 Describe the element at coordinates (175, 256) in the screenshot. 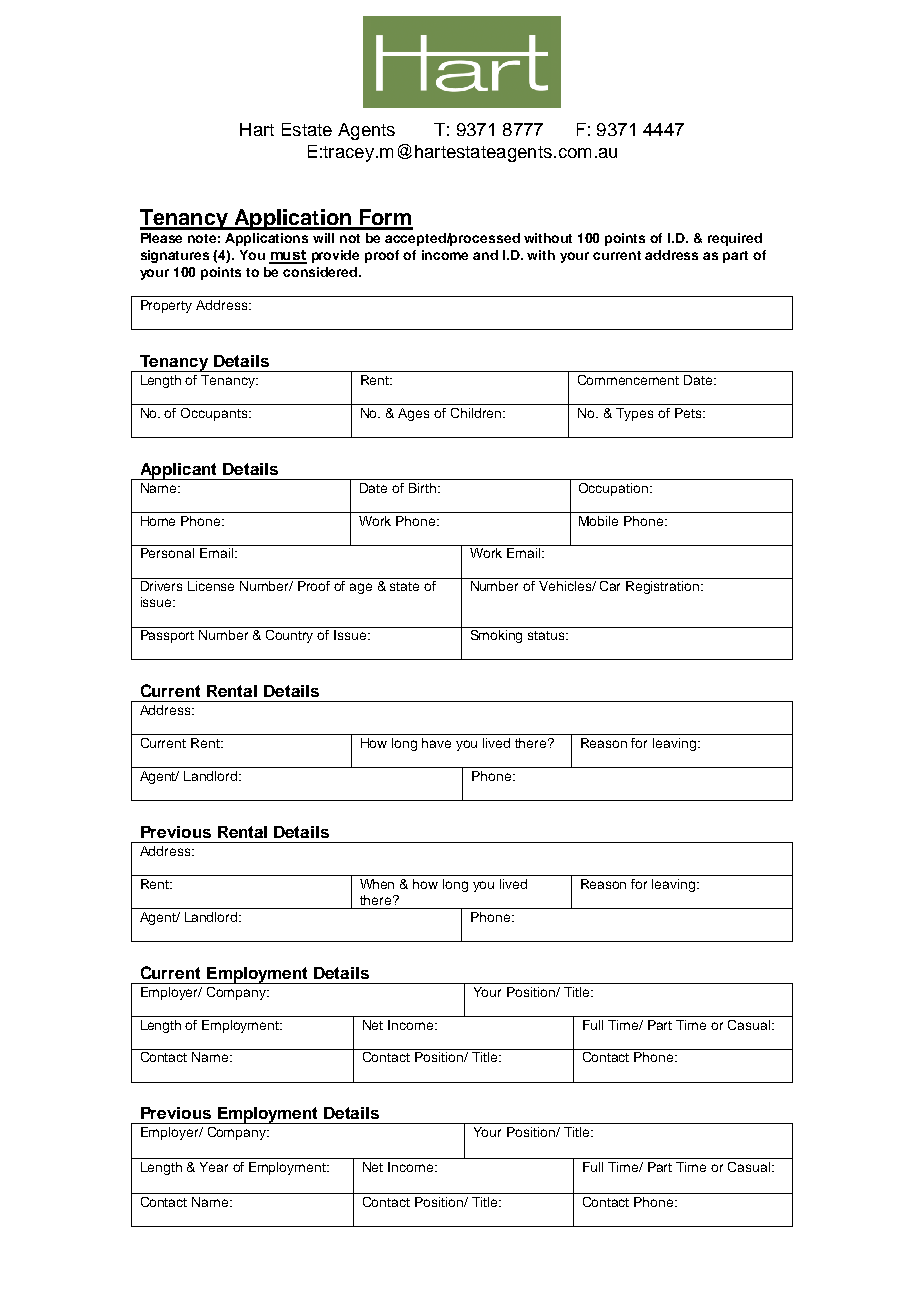

I see `signatures` at that location.
